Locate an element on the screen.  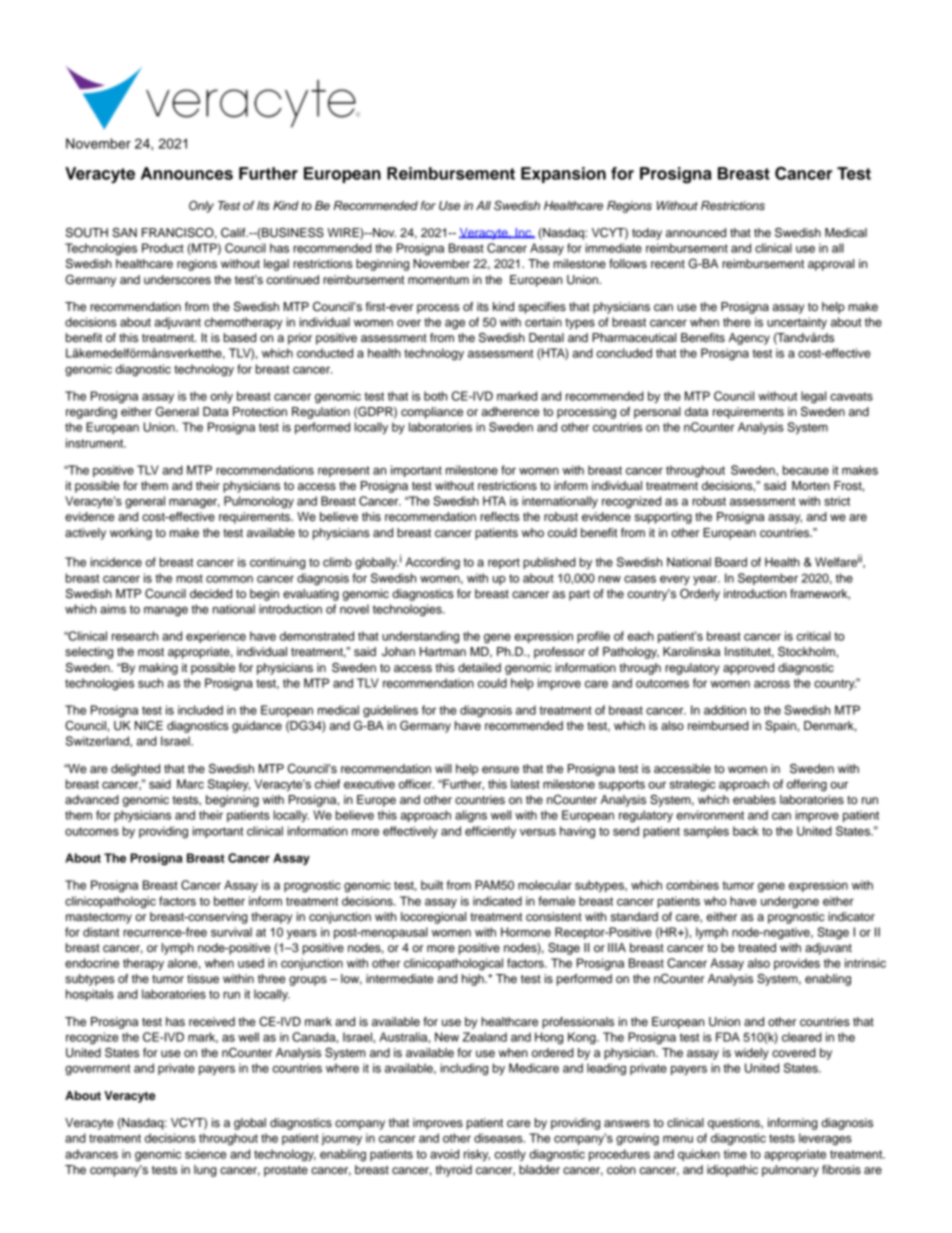
Expansion is located at coordinates (563, 175).
